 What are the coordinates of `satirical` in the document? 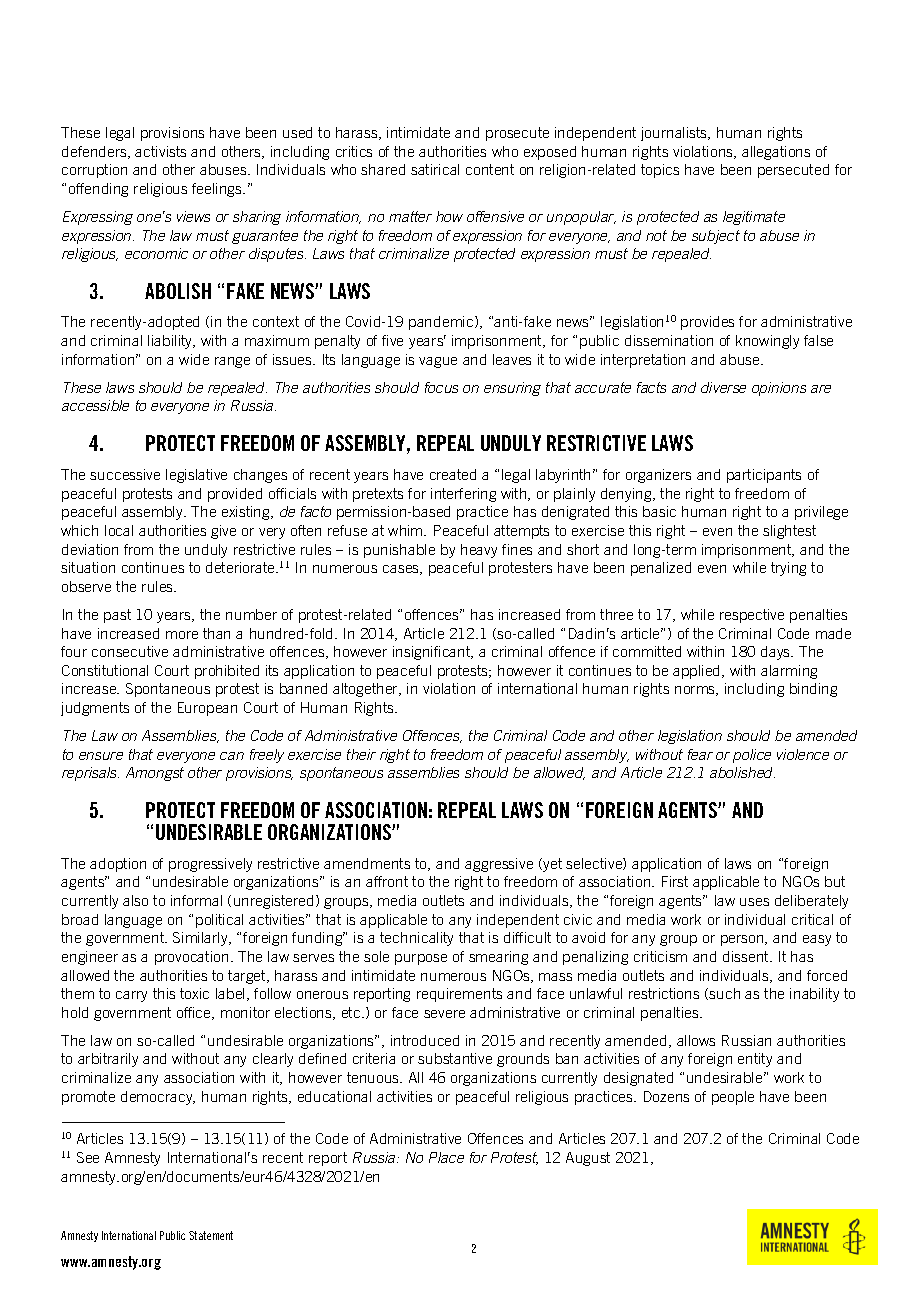 It's located at (435, 169).
